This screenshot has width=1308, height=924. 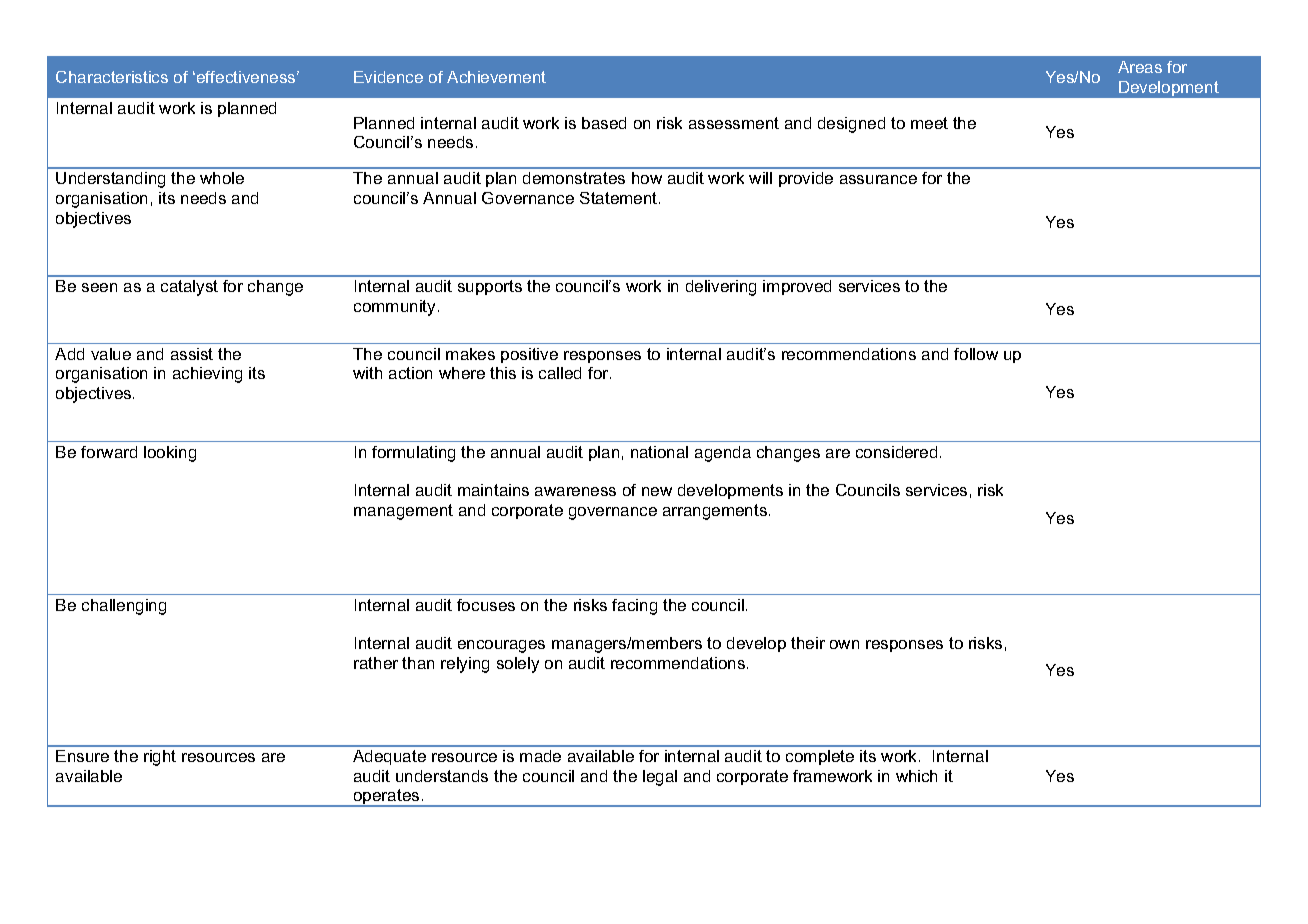 I want to click on meet, so click(x=929, y=123).
